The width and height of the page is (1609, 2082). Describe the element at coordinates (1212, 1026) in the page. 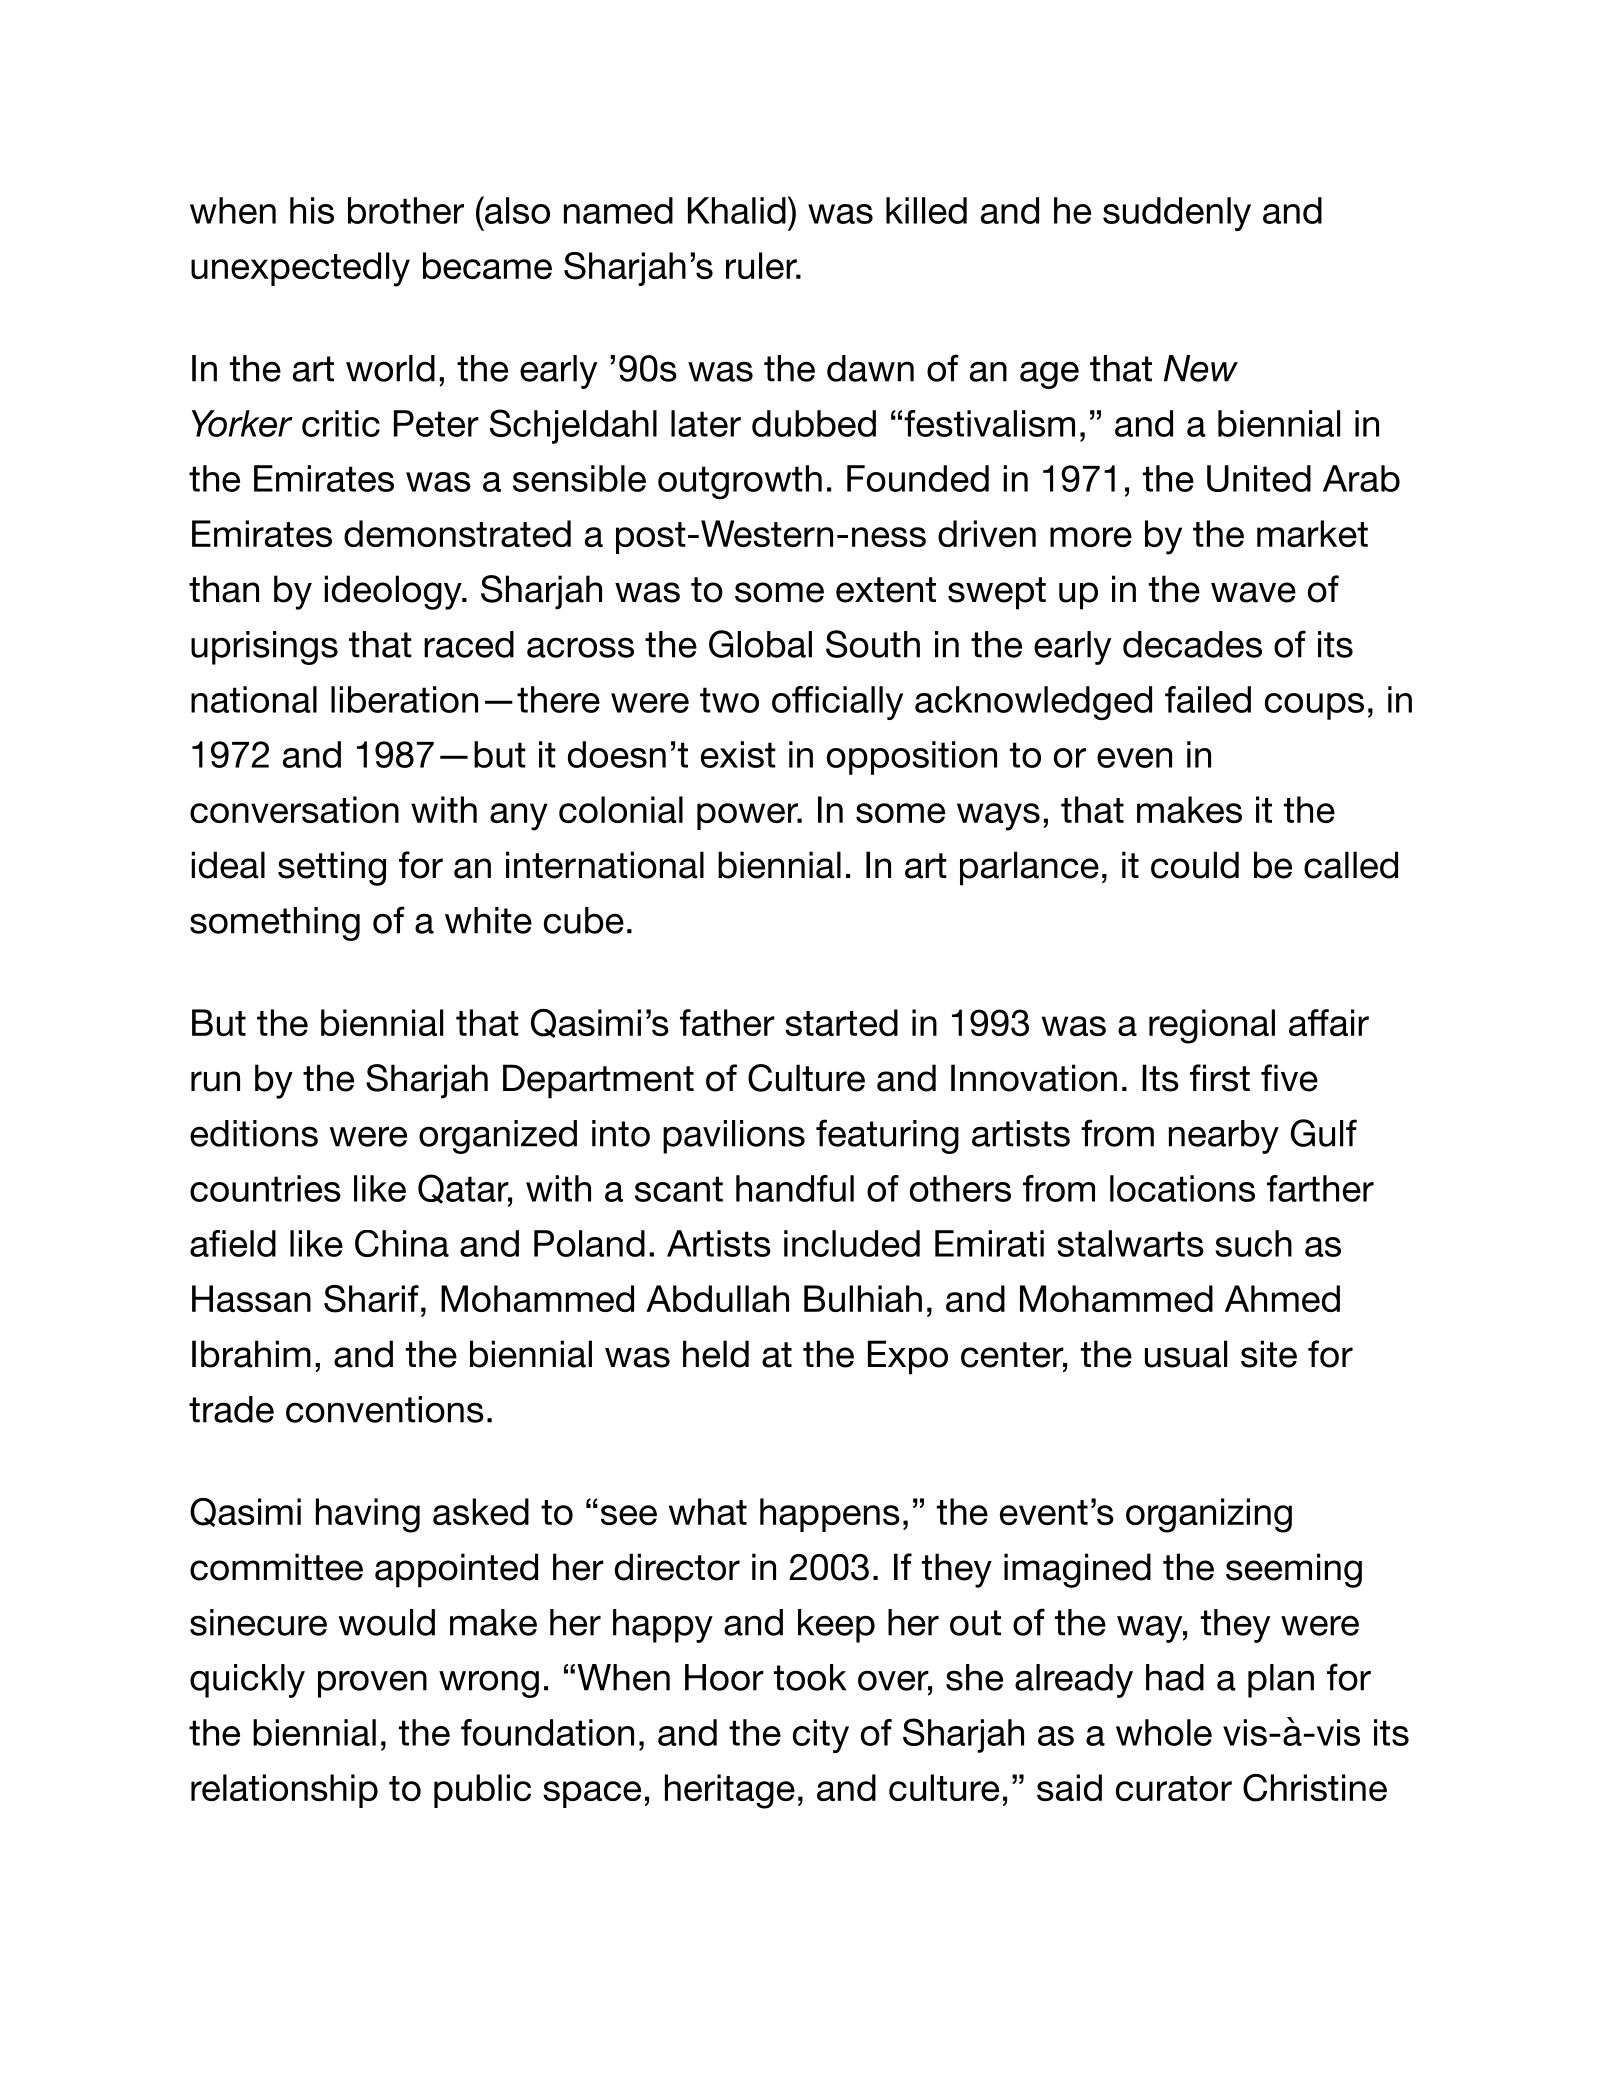

I see `regional` at that location.
